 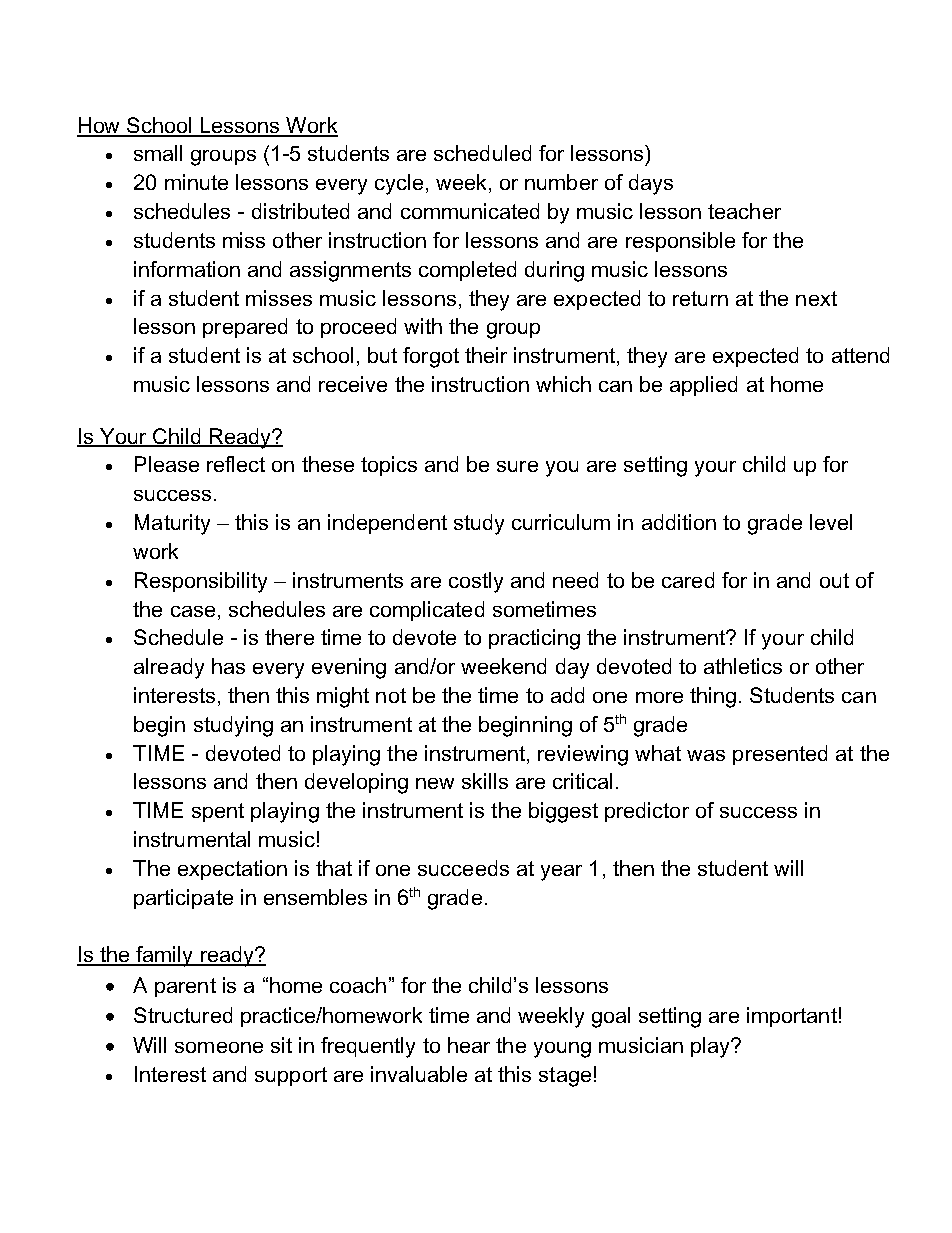 I want to click on important, so click(x=792, y=1017).
